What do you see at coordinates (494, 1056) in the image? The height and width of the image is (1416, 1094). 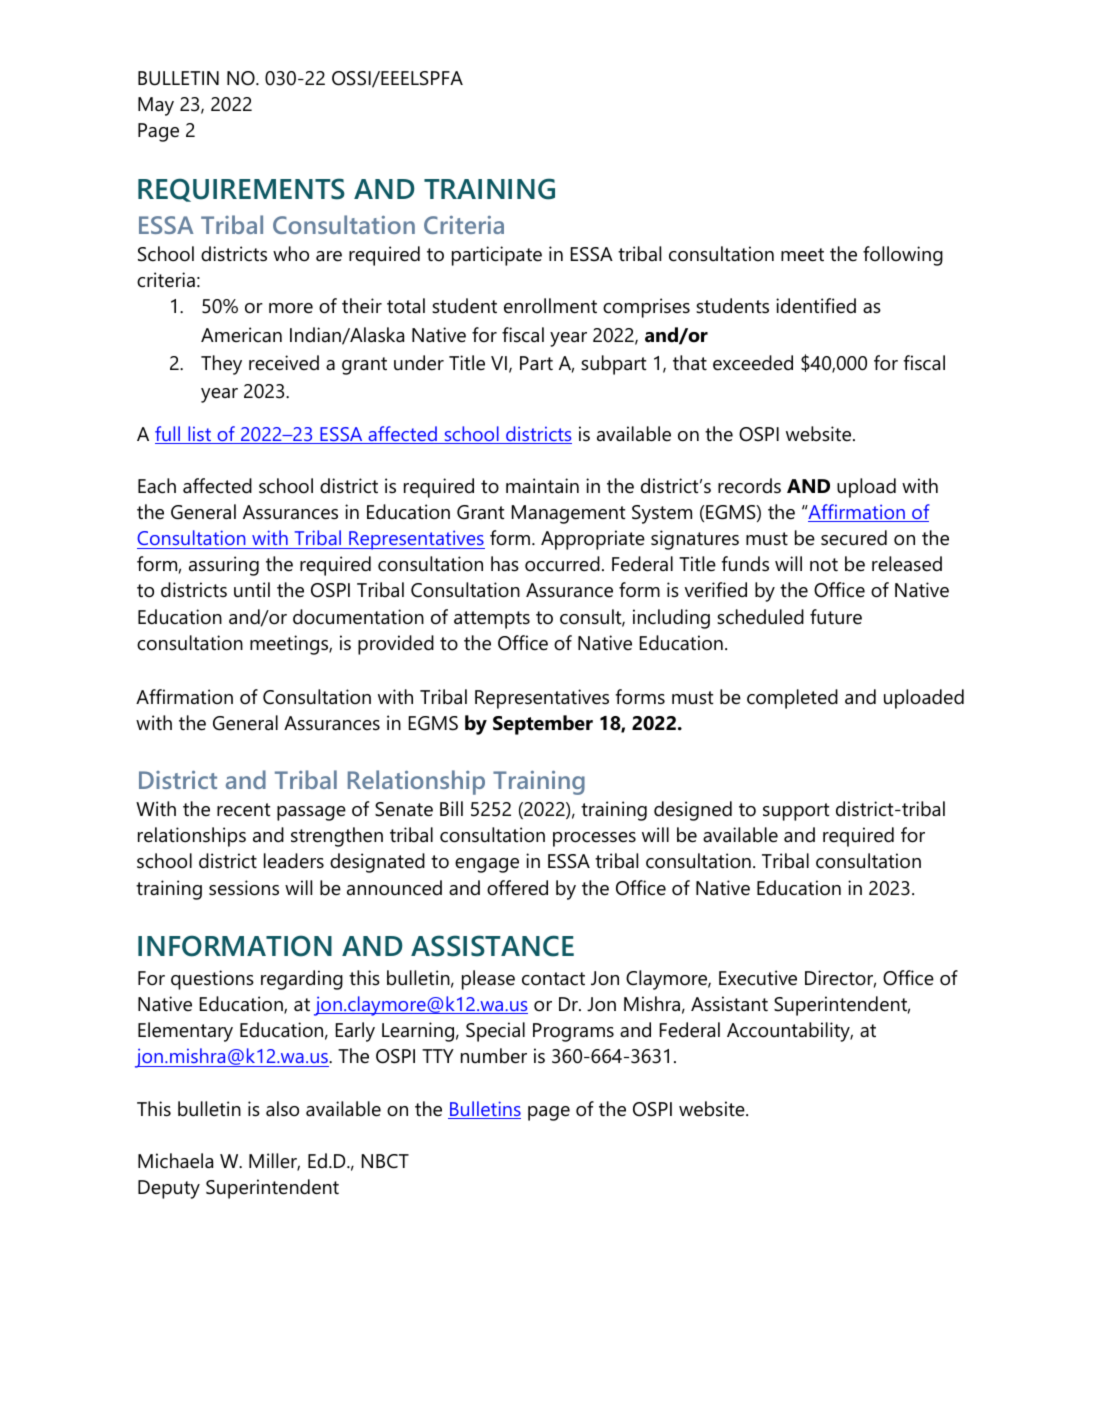 I see `number` at bounding box center [494, 1056].
